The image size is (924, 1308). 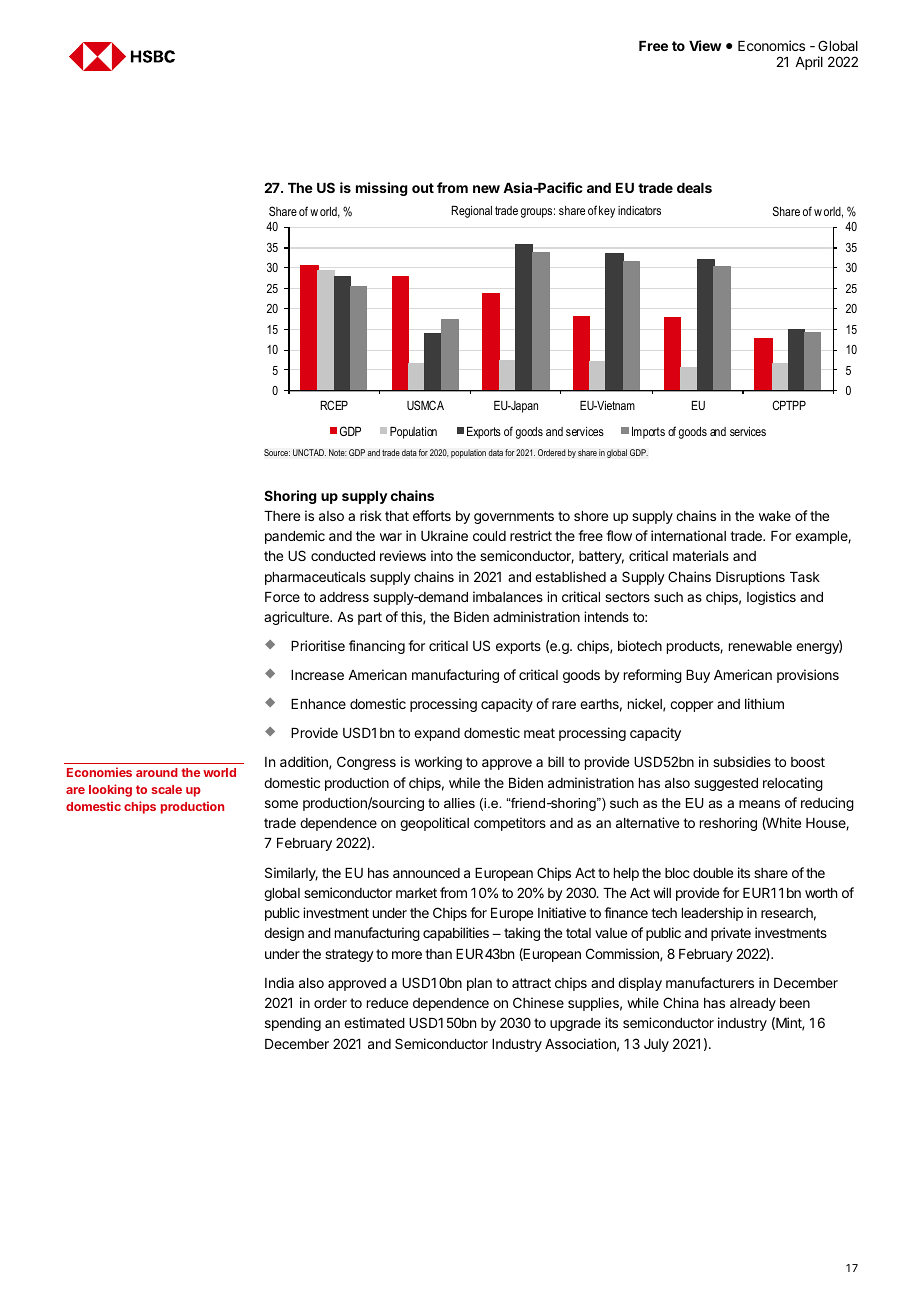 I want to click on materials, so click(x=701, y=555).
